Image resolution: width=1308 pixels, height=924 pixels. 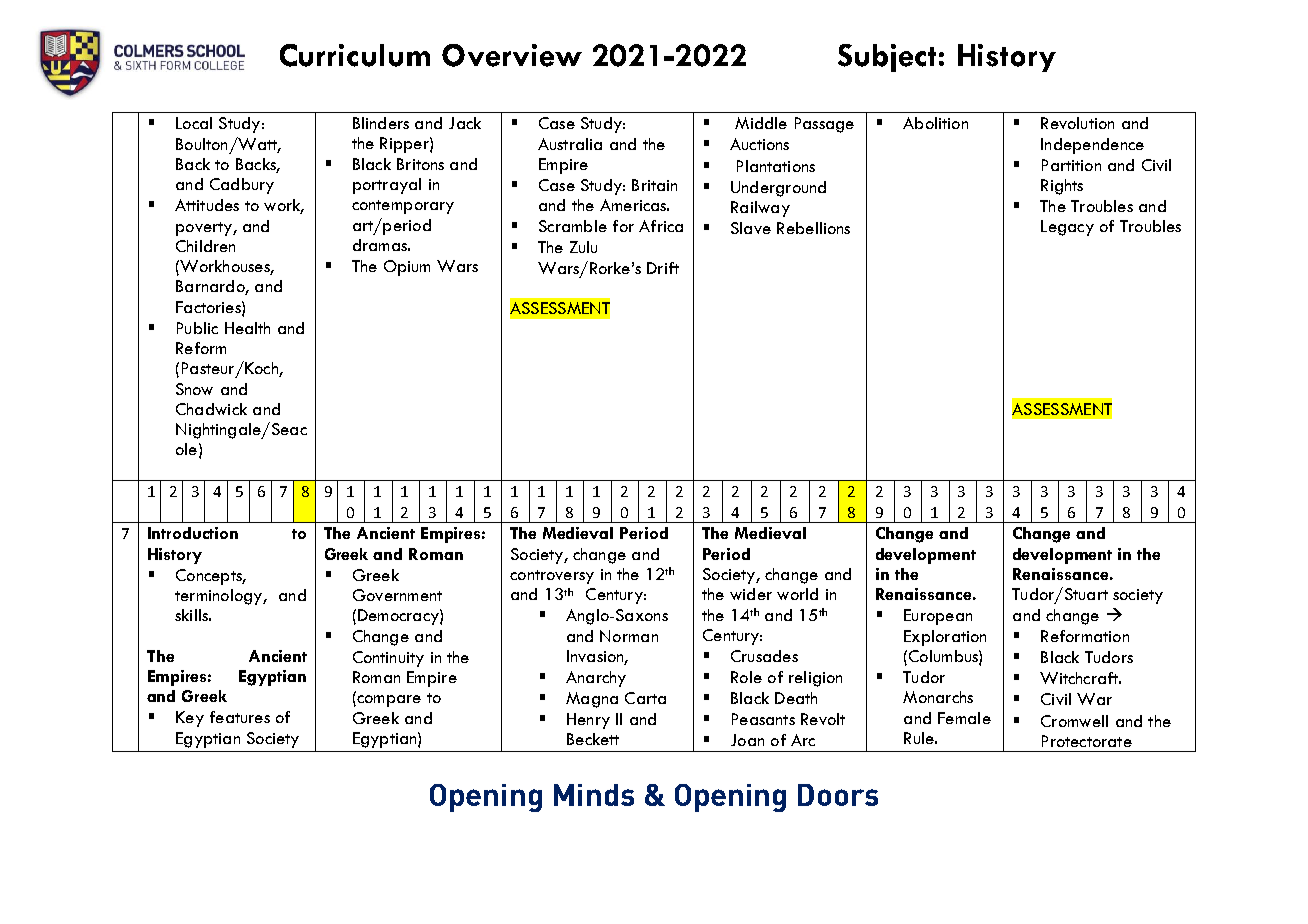 I want to click on features, so click(x=240, y=717).
